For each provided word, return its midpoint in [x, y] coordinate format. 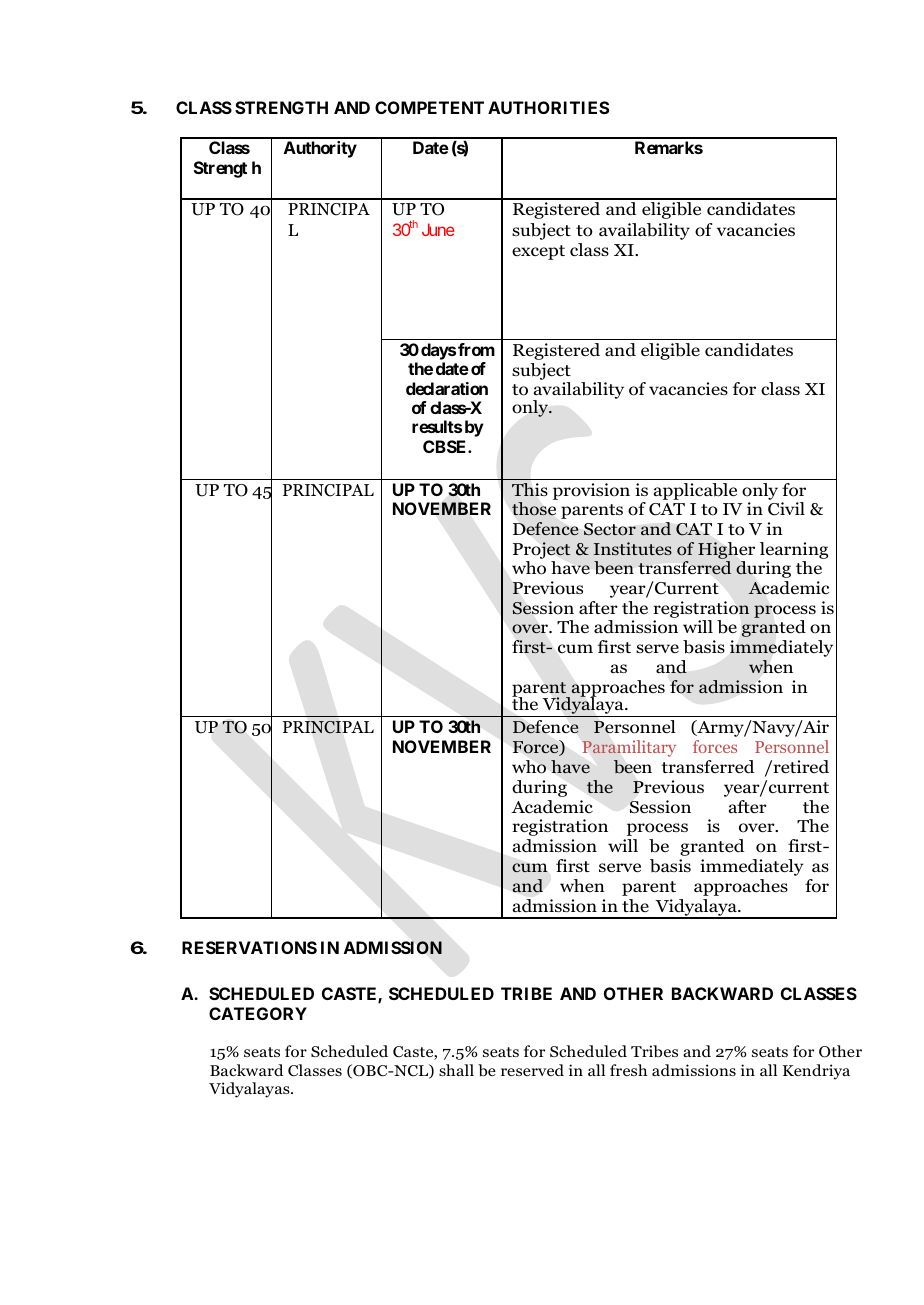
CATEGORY [258, 1013]
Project [542, 550]
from [476, 349]
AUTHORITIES [548, 107]
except [538, 252]
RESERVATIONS [249, 947]
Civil [786, 509]
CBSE [446, 446]
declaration [447, 388]
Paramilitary [629, 748]
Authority [320, 149]
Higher [726, 550]
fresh [628, 1070]
